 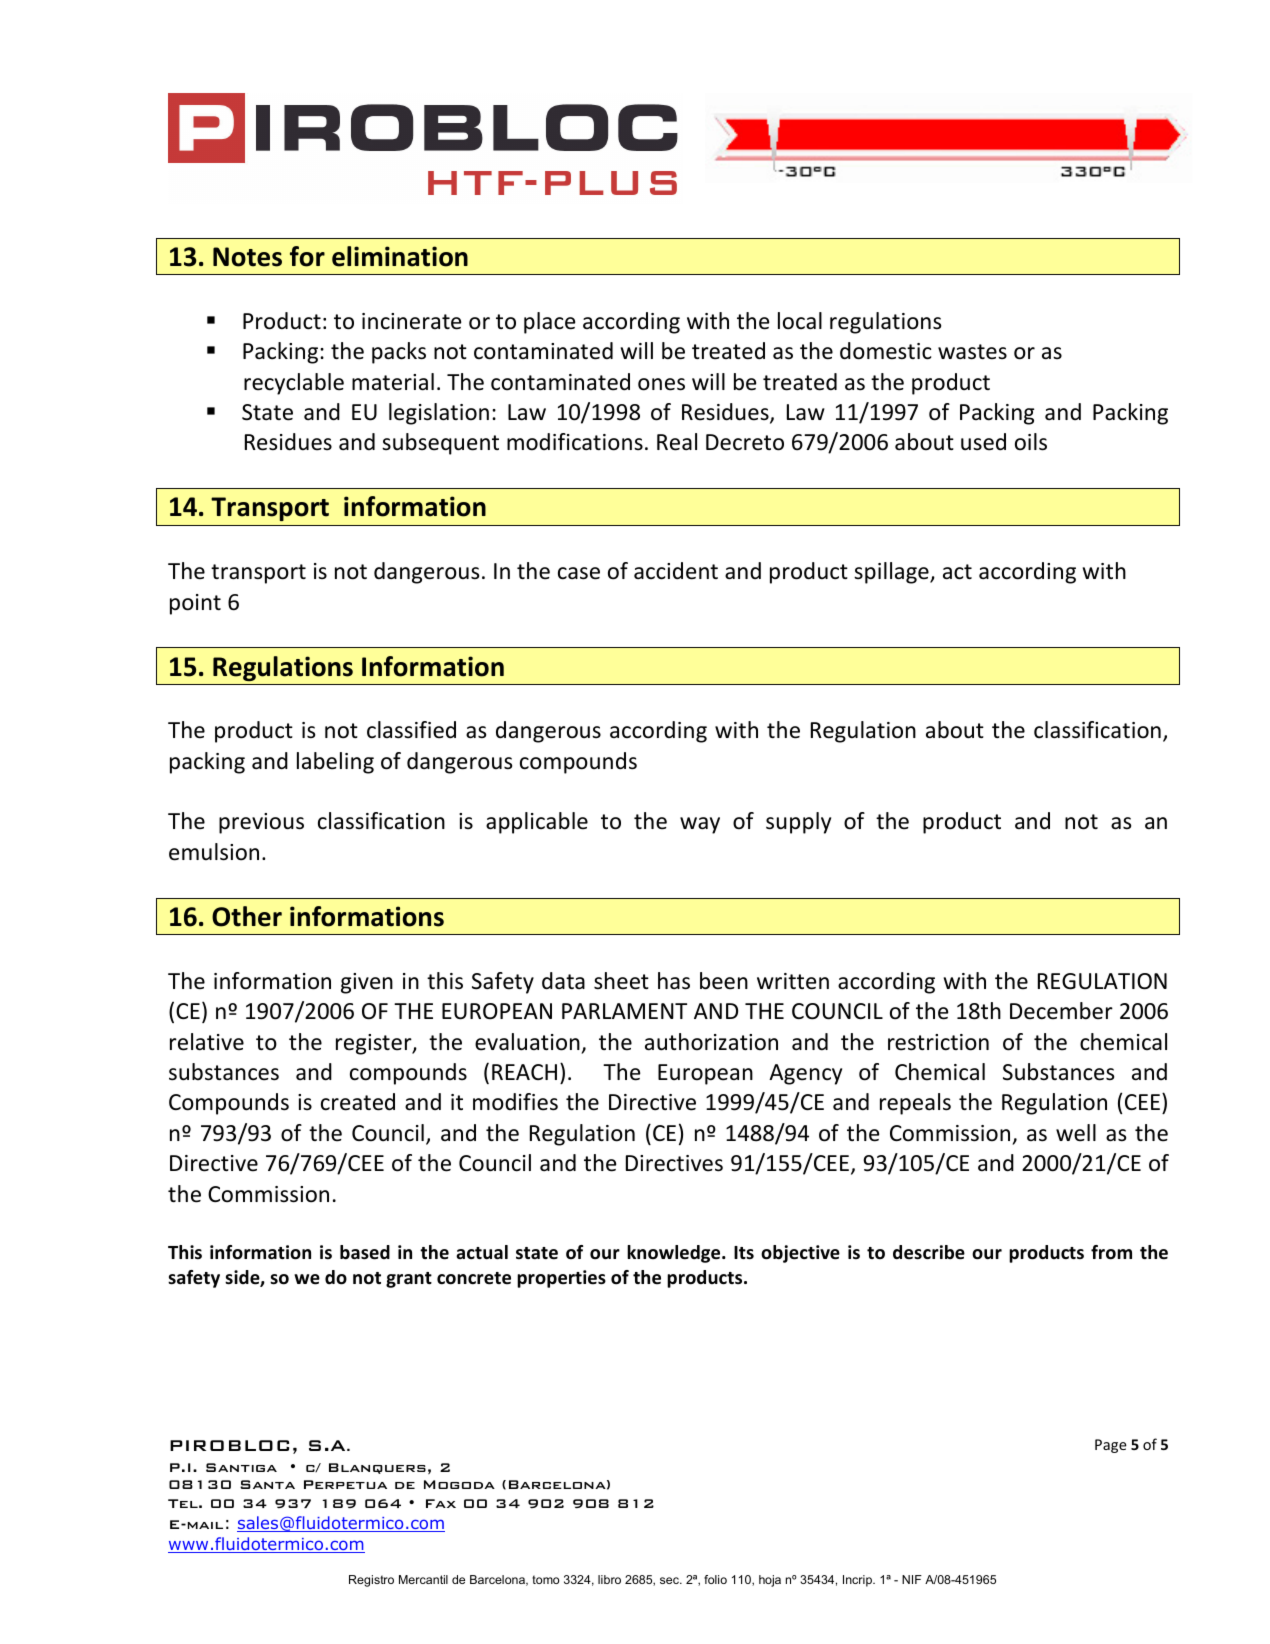 What do you see at coordinates (267, 1484) in the screenshot?
I see `Santa` at bounding box center [267, 1484].
